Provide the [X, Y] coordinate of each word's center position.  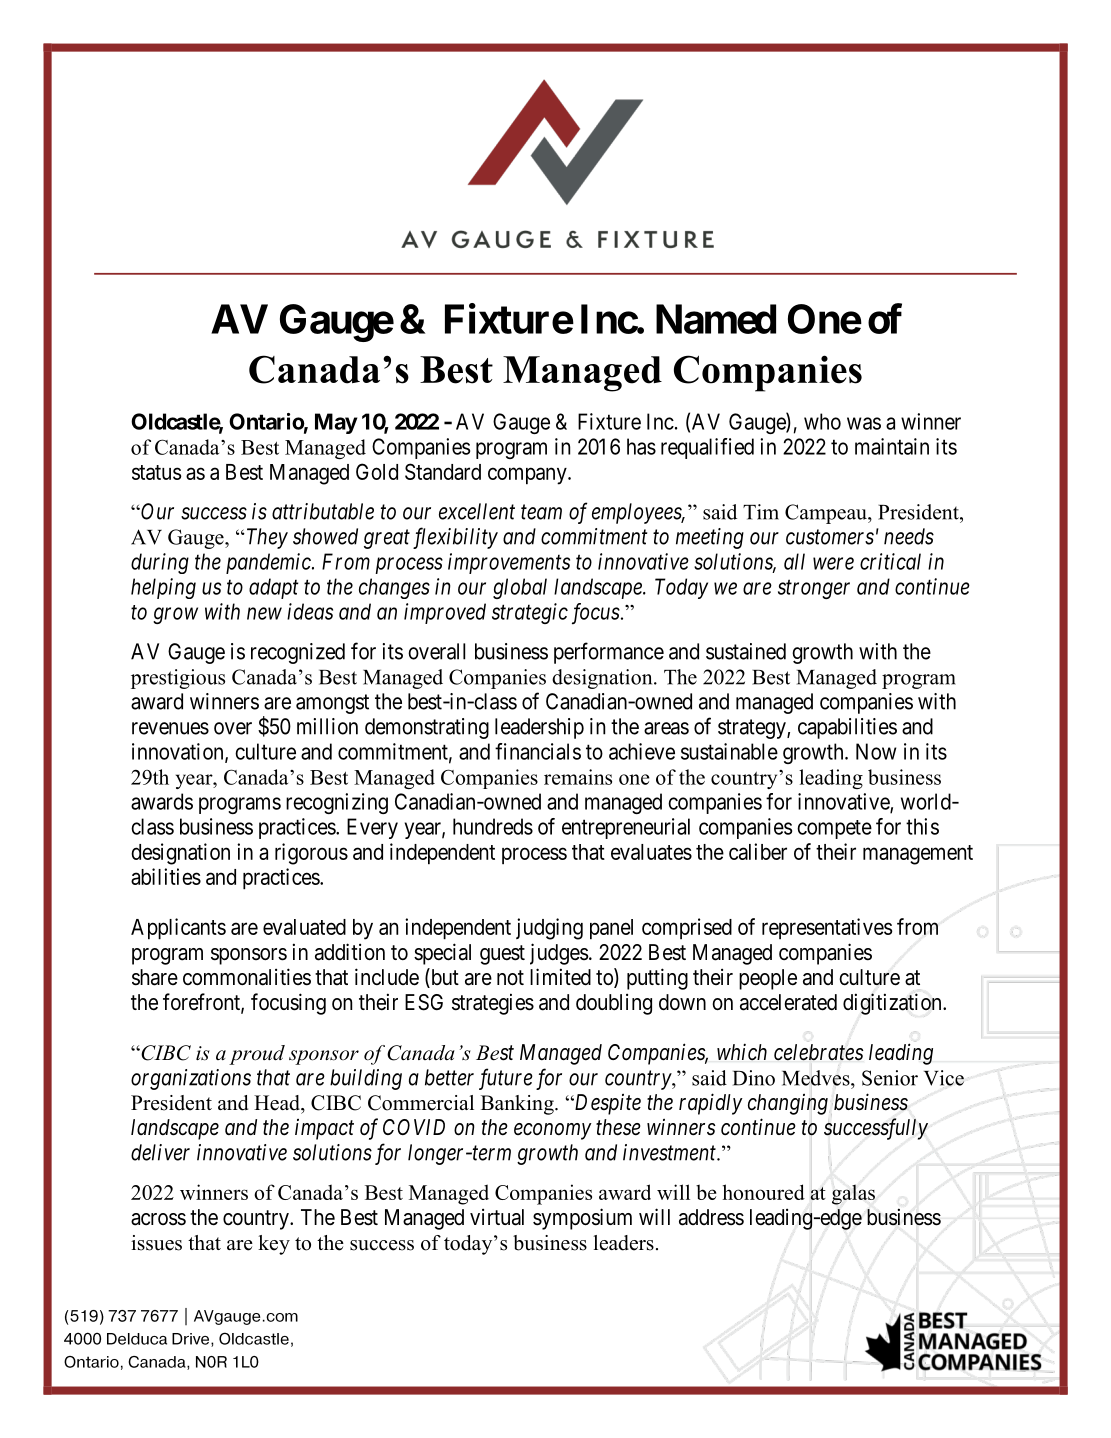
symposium [582, 1219]
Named [716, 319]
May [336, 423]
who [822, 421]
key [274, 1245]
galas [853, 1194]
